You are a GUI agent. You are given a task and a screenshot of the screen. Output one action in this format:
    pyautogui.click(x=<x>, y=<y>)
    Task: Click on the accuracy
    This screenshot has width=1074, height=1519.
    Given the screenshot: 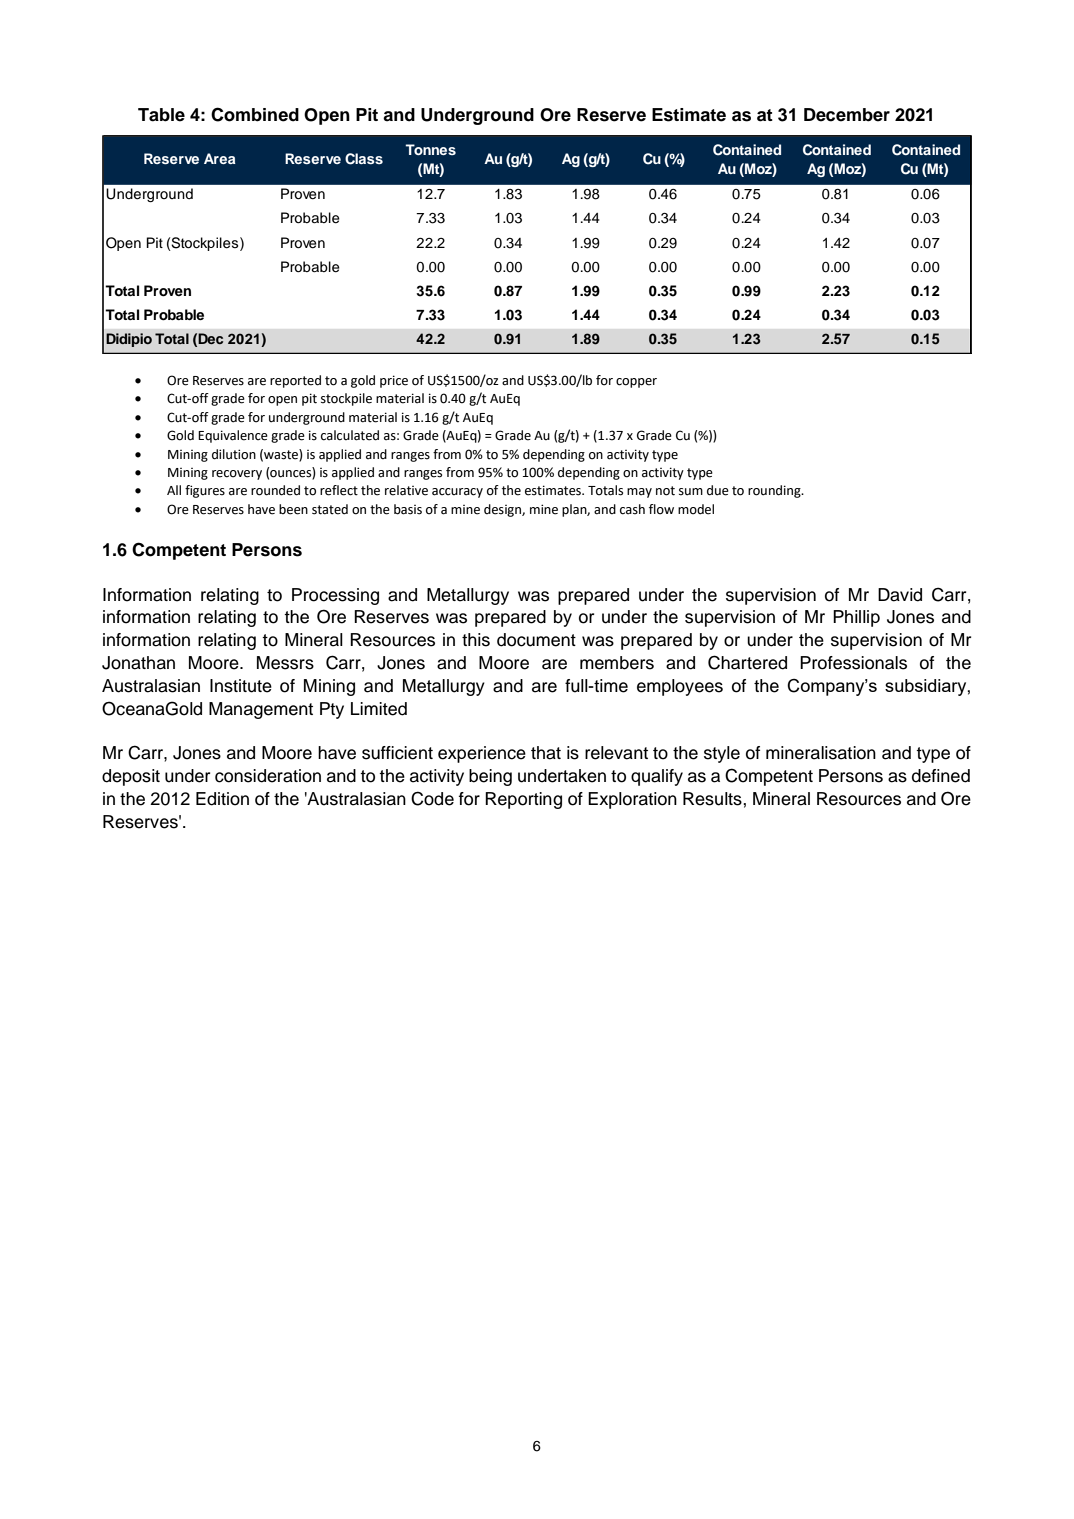 What is the action you would take?
    pyautogui.click(x=457, y=493)
